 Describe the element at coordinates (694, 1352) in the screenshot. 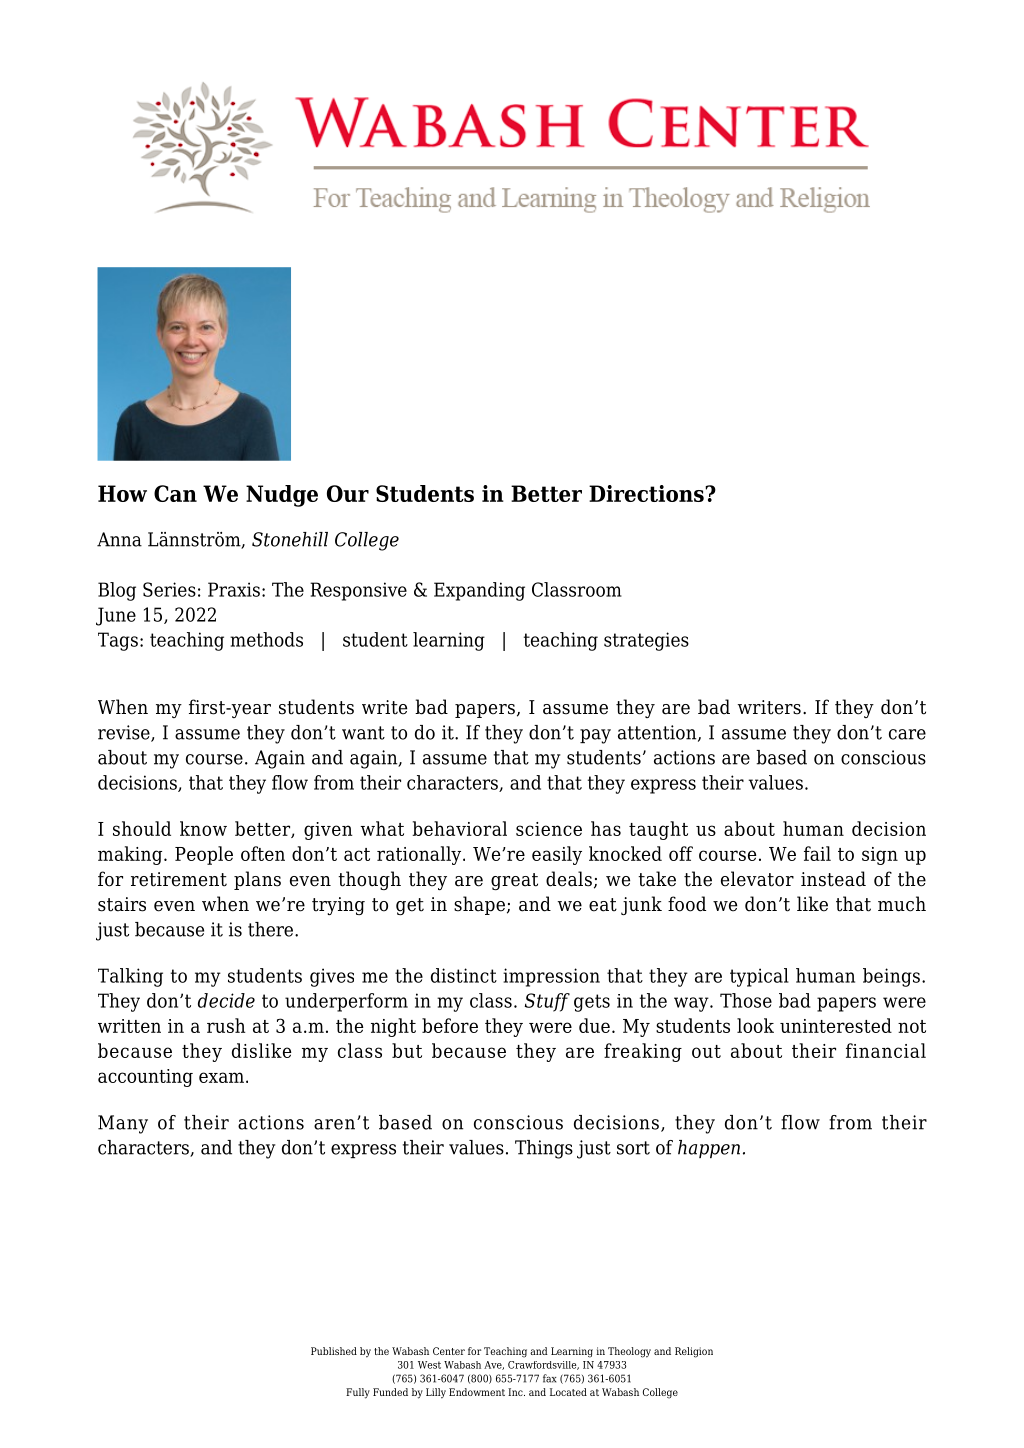

I see `Religion` at that location.
